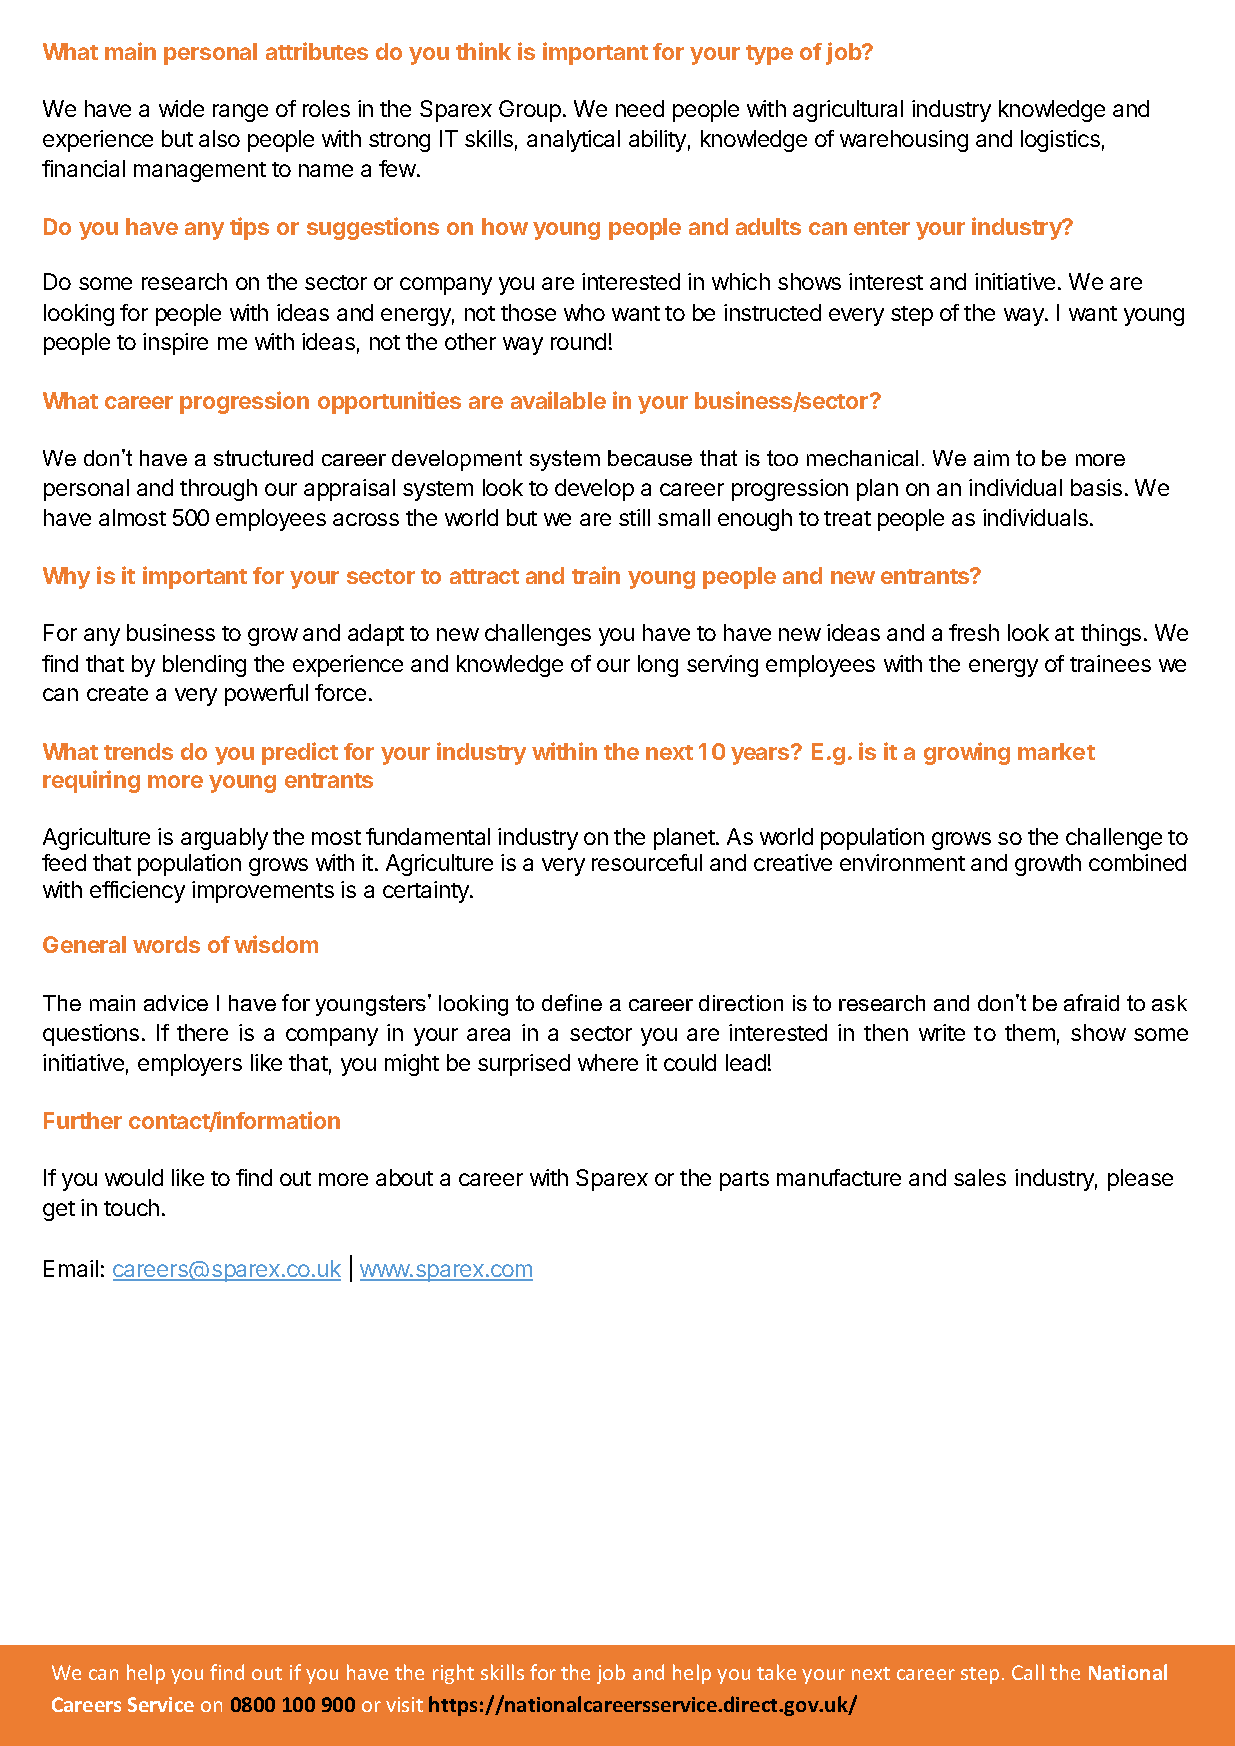 Image resolution: width=1235 pixels, height=1746 pixels. Describe the element at coordinates (640, 108) in the image. I see `need` at that location.
